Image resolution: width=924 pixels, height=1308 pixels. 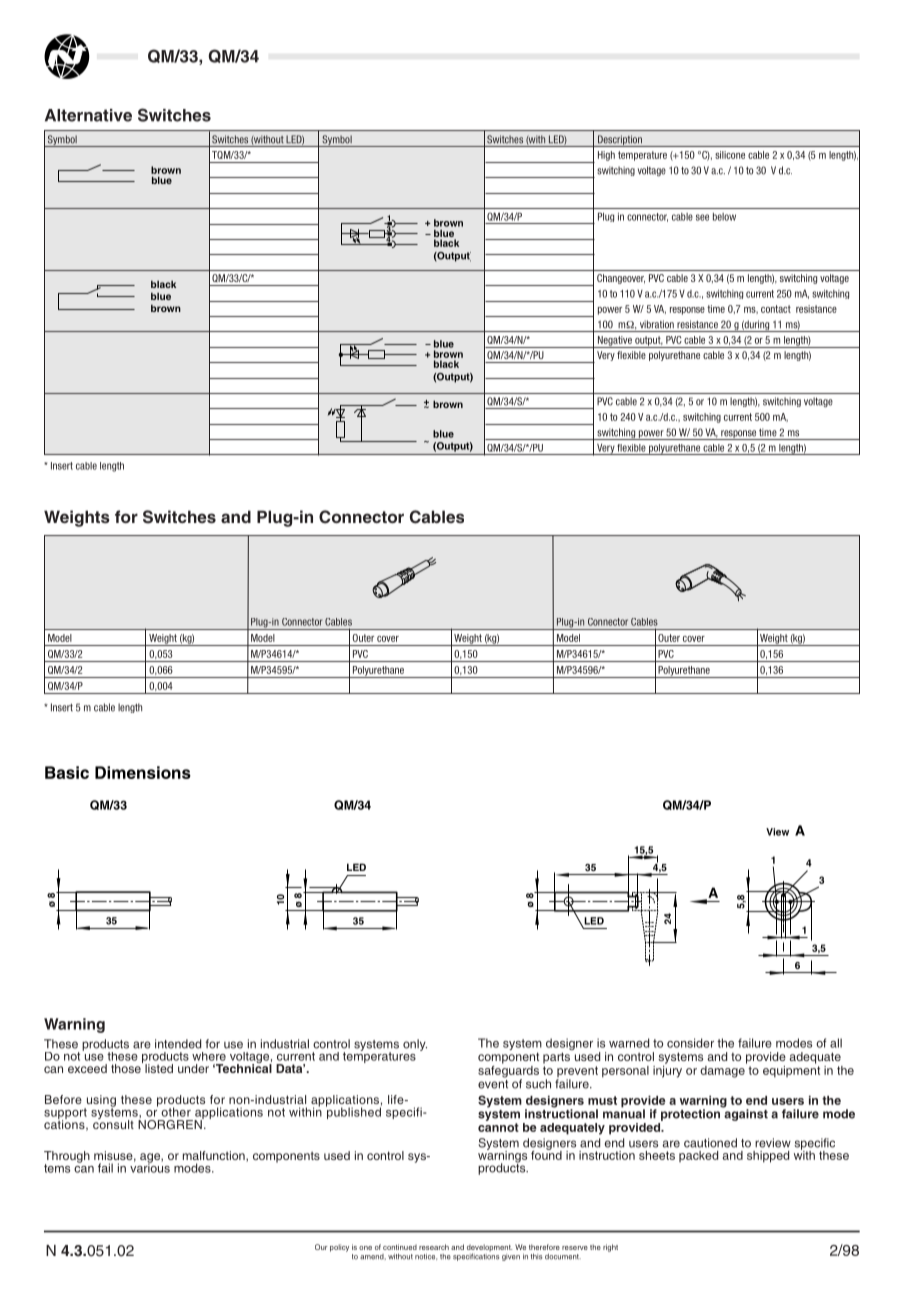 What do you see at coordinates (150, 1167) in the page?
I see `various` at bounding box center [150, 1167].
